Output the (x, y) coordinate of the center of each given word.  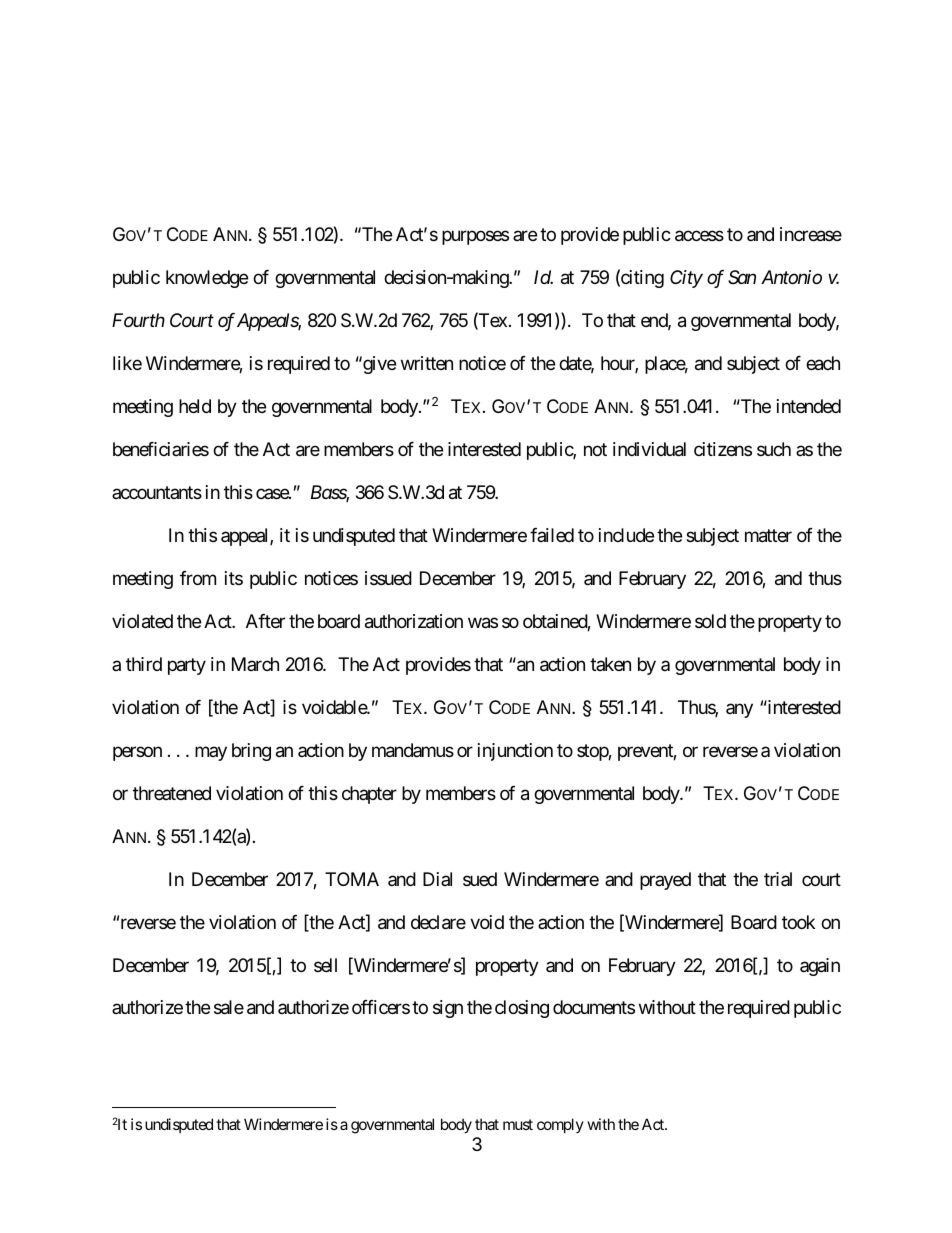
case (273, 493)
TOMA (352, 879)
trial (778, 879)
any (739, 710)
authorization (414, 621)
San (742, 277)
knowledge (207, 279)
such (774, 449)
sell (325, 965)
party (187, 666)
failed (552, 535)
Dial (437, 879)
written (427, 363)
